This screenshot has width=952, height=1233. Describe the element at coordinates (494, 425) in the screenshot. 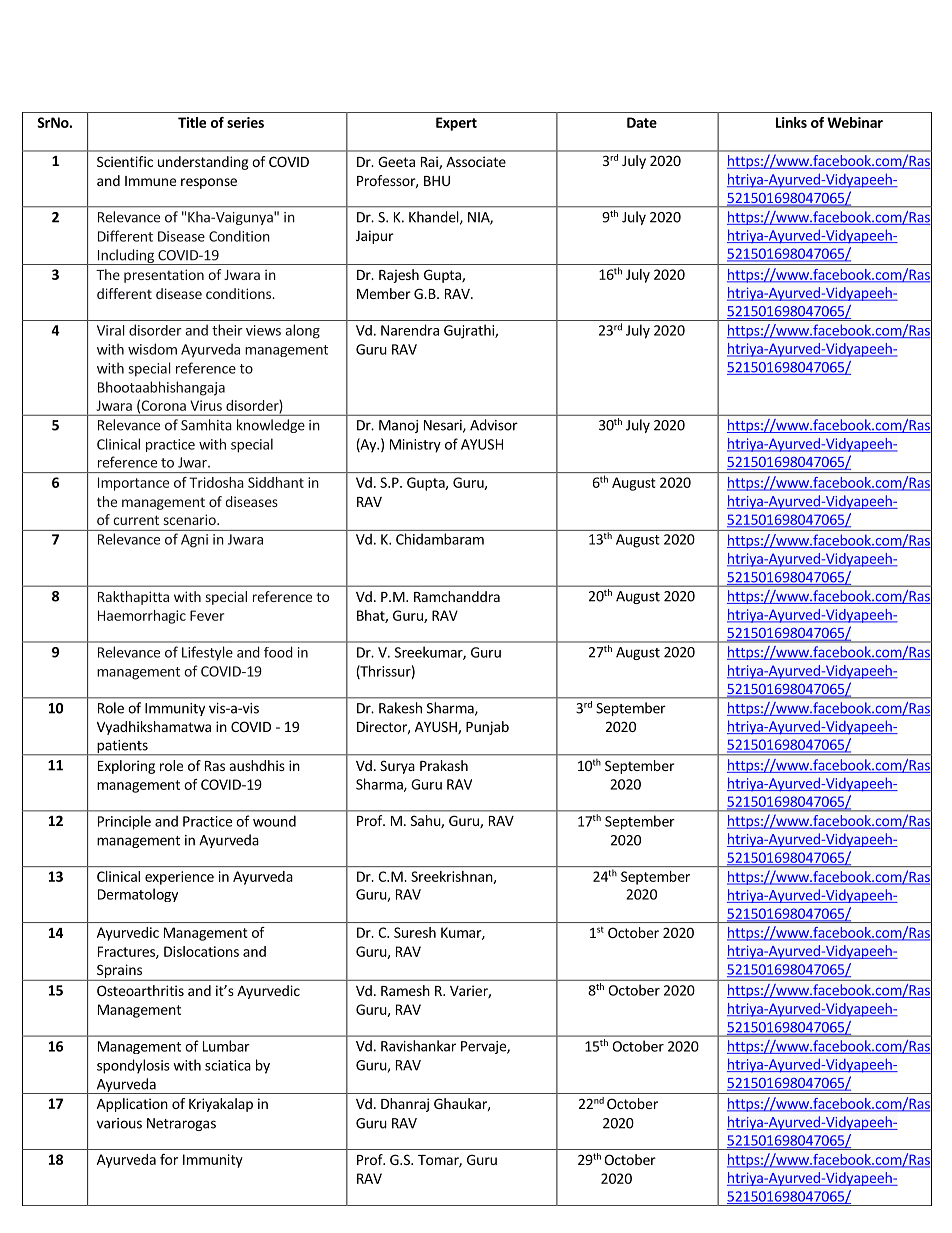

I see `Advisor` at that location.
